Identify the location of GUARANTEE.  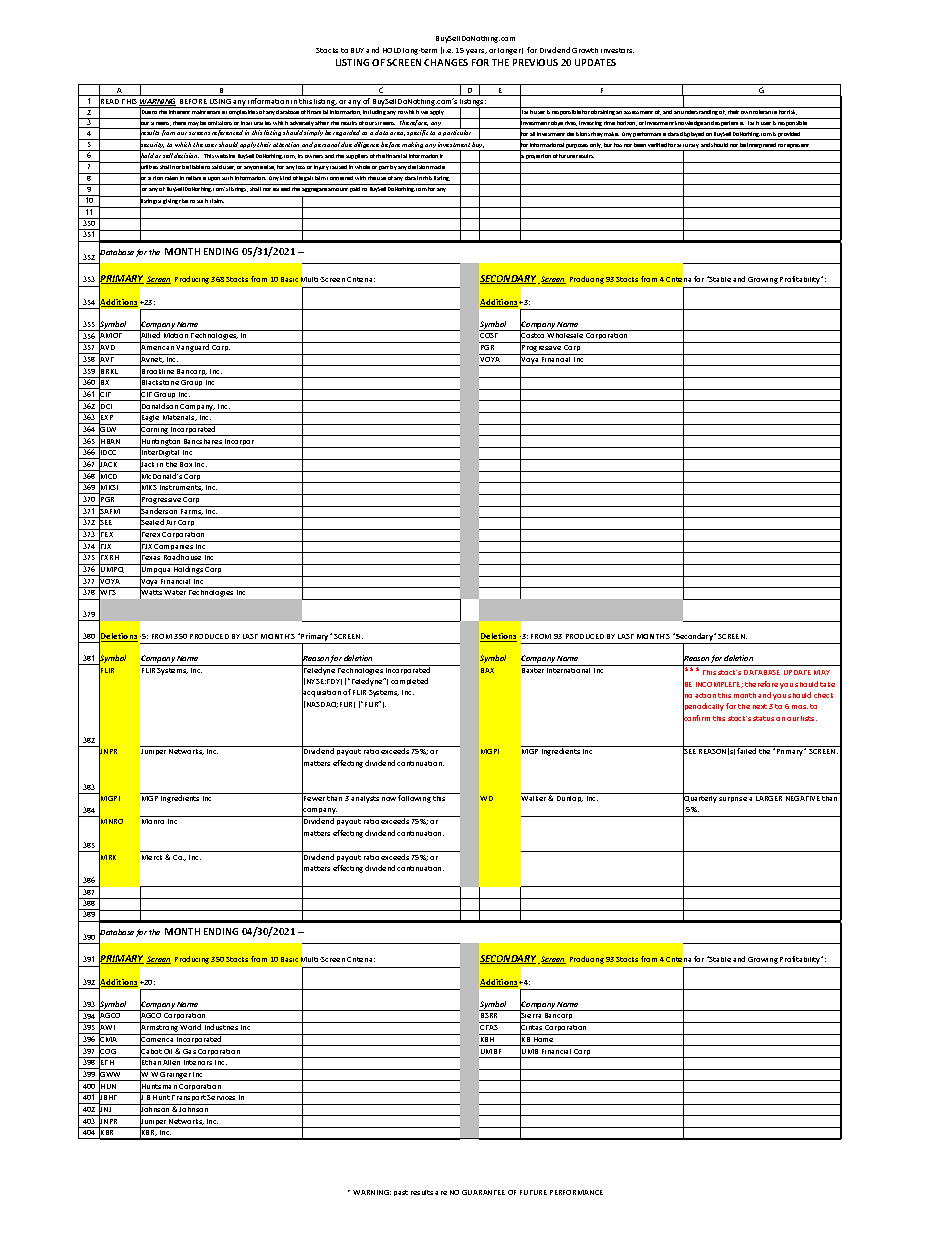
(483, 1192).
